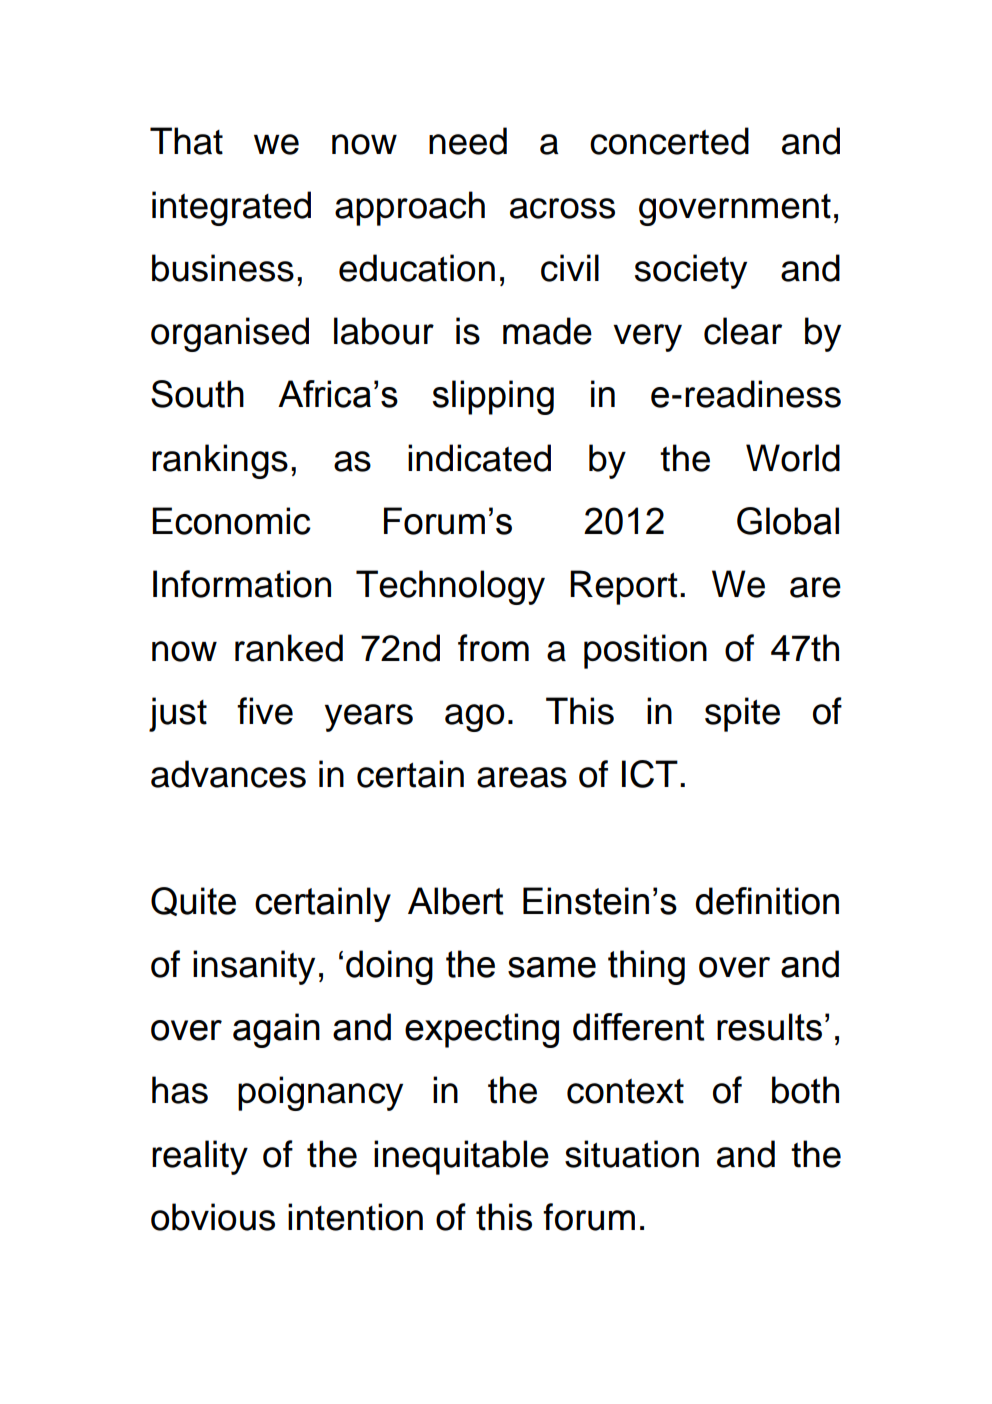 The width and height of the image is (992, 1404). What do you see at coordinates (493, 648) in the image?
I see `from` at bounding box center [493, 648].
